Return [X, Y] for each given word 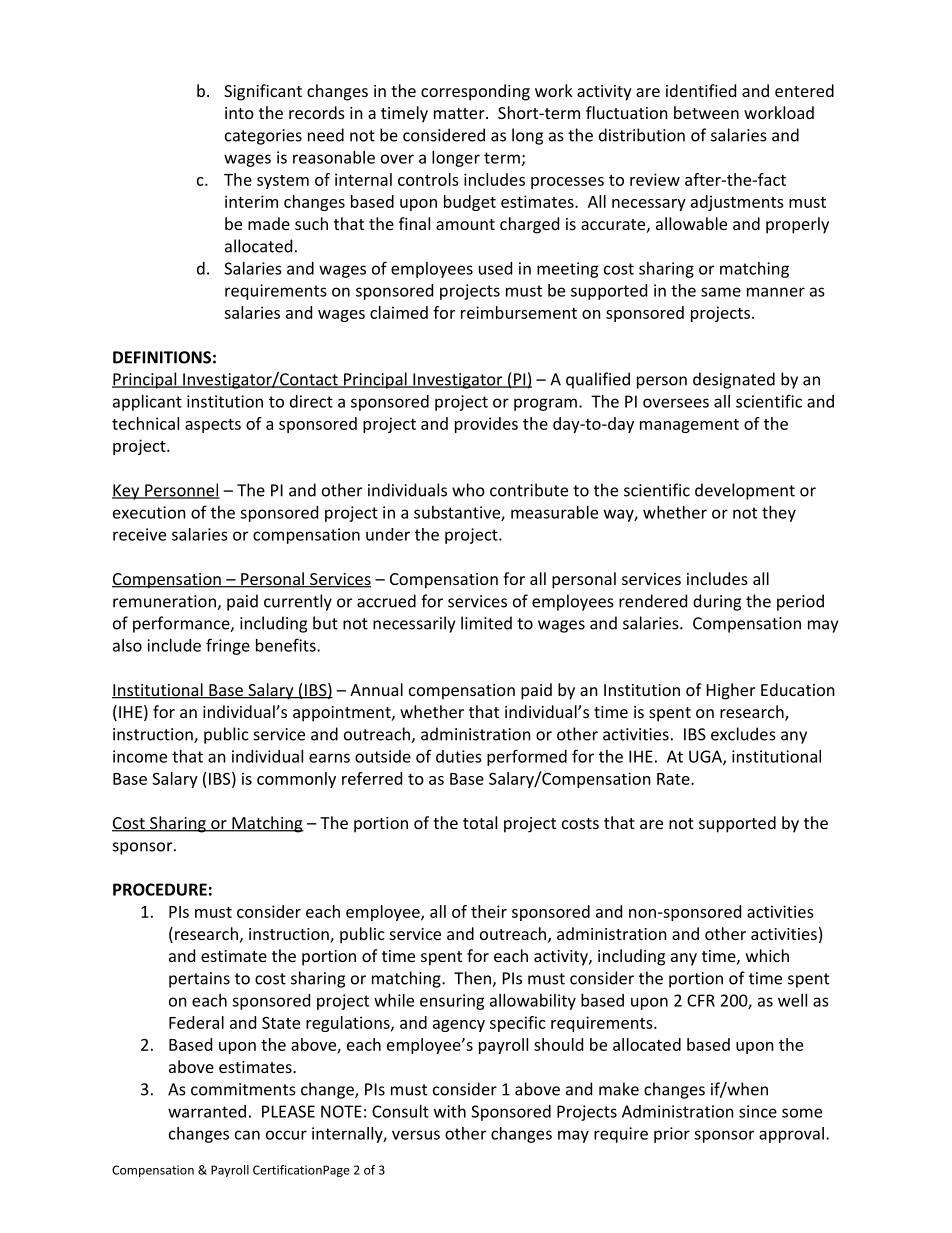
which [767, 955]
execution [149, 512]
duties [459, 756]
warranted [207, 1111]
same [721, 292]
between [706, 112]
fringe [228, 646]
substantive [458, 513]
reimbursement [519, 312]
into [239, 113]
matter [460, 113]
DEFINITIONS [162, 357]
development [745, 491]
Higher [731, 691]
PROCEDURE [160, 889]
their [489, 911]
